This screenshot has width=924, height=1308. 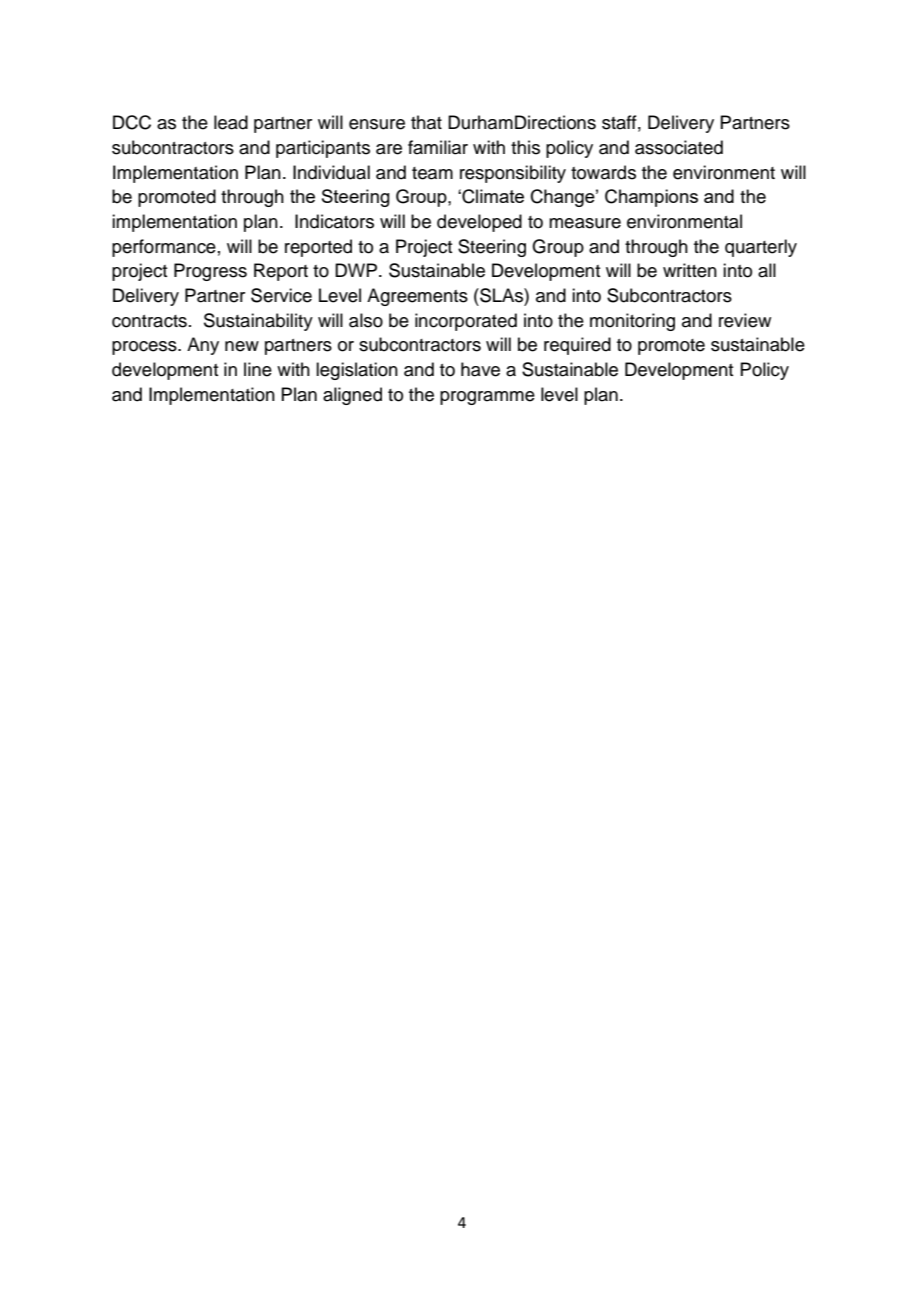 What do you see at coordinates (426, 122) in the screenshot?
I see `that` at bounding box center [426, 122].
